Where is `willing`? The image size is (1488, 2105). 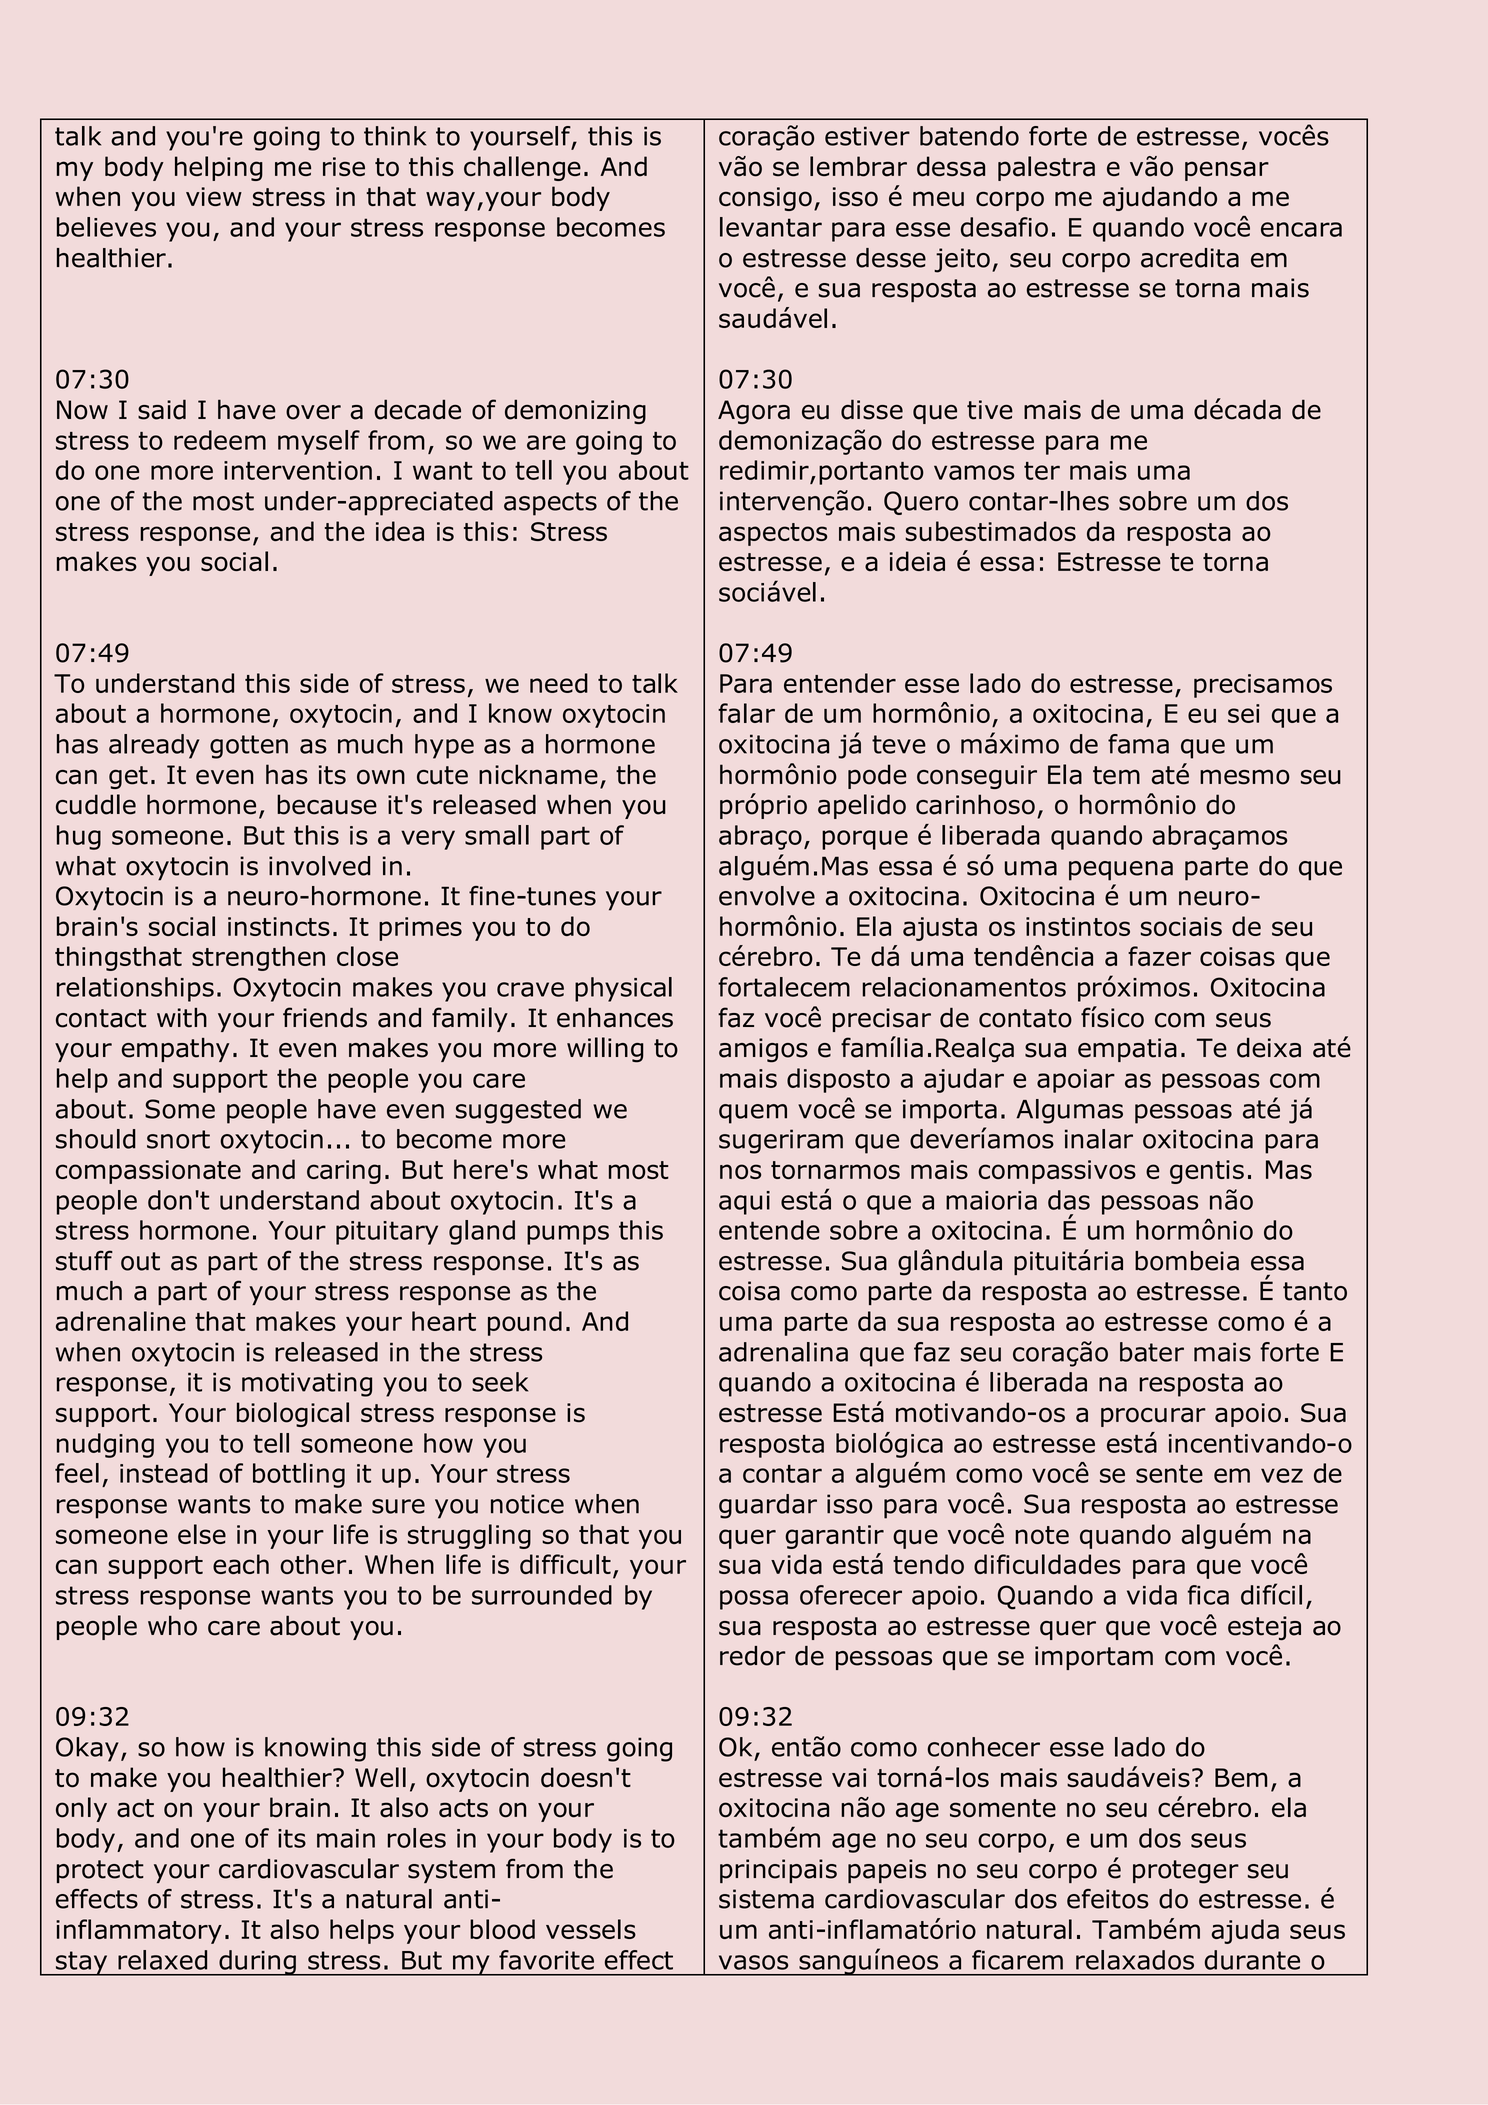 willing is located at coordinates (605, 1050).
